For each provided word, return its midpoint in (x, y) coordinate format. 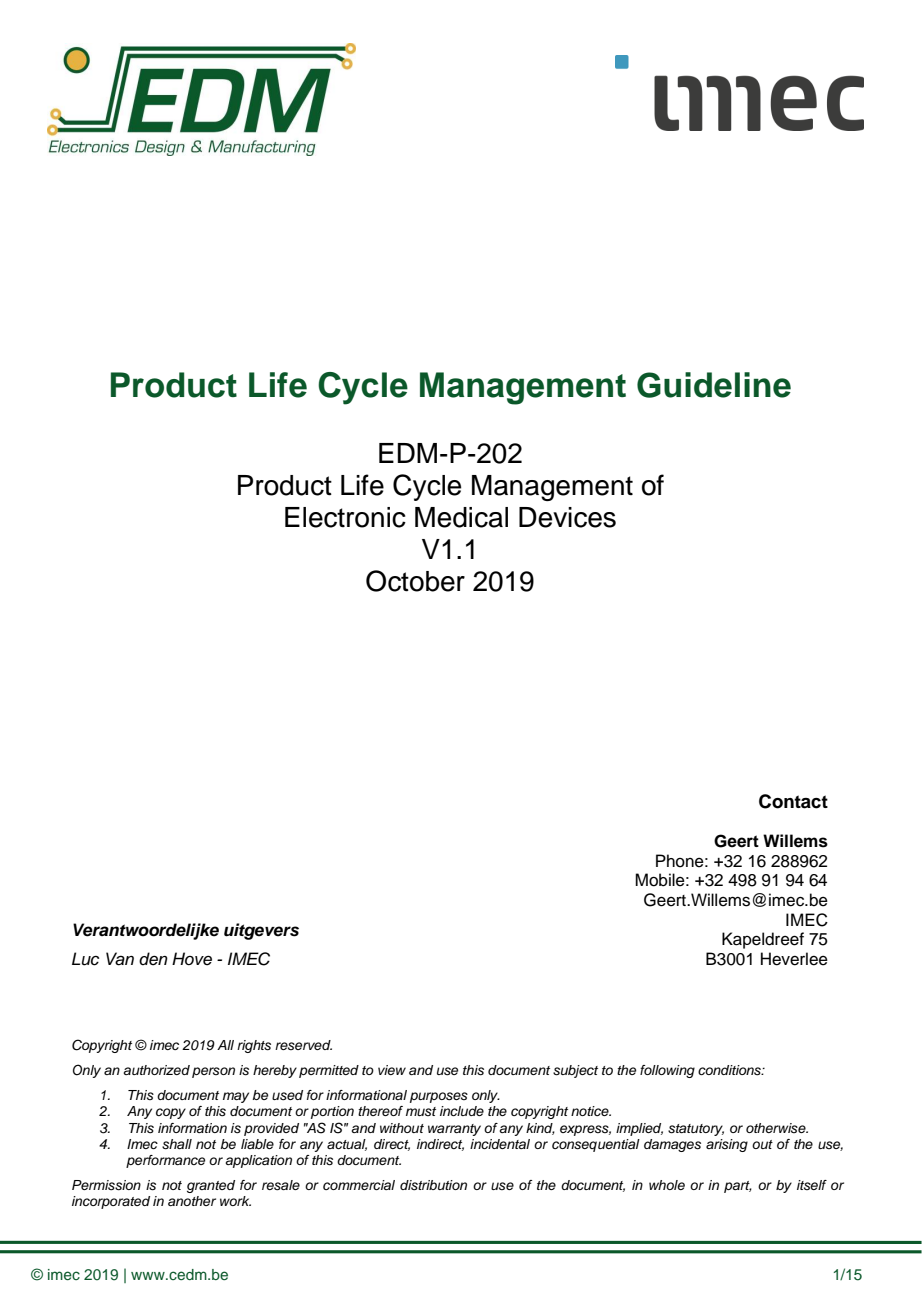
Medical (461, 517)
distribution (433, 1185)
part (738, 1187)
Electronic (345, 517)
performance (165, 1161)
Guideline (714, 385)
